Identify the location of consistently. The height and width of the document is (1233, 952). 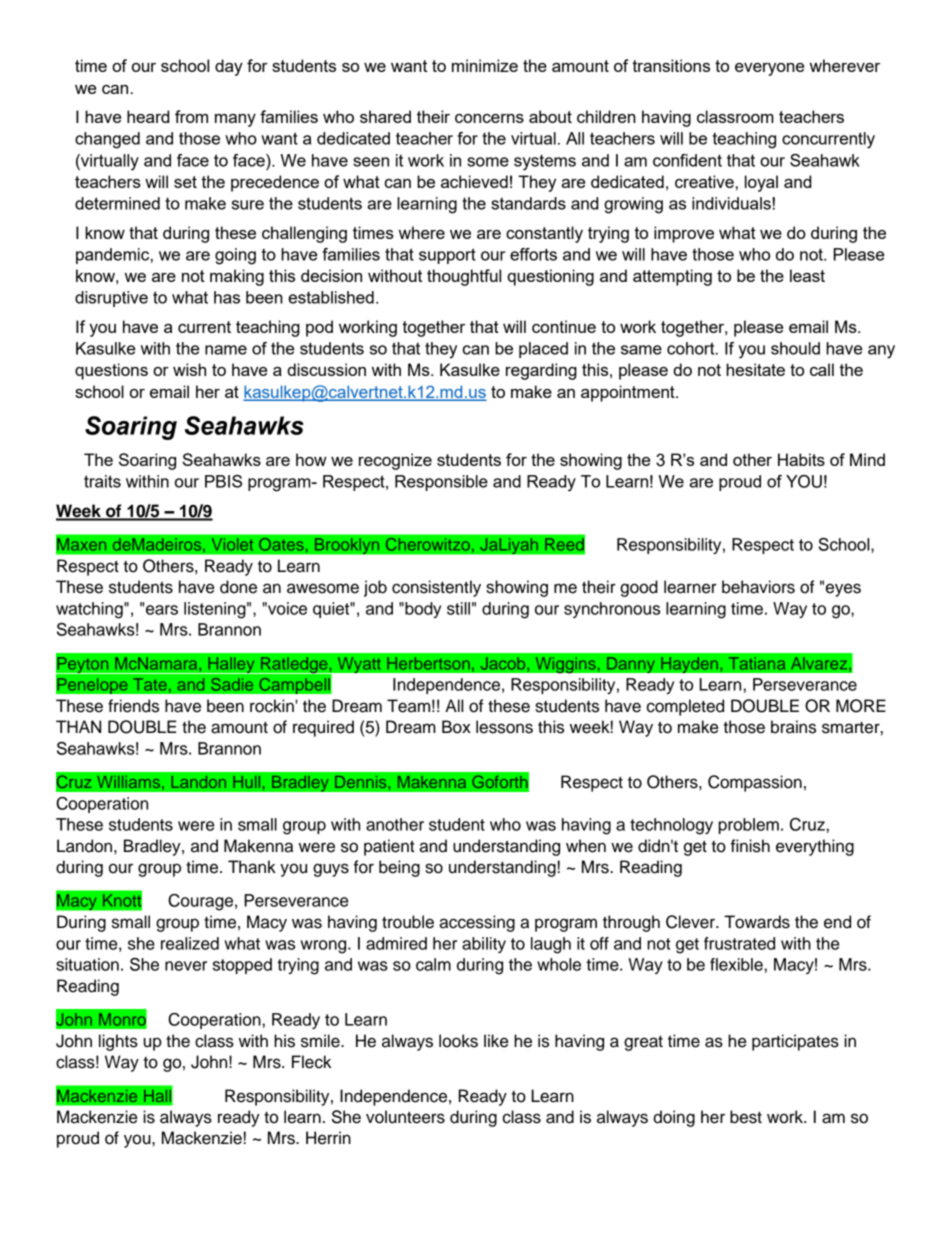
(436, 588).
